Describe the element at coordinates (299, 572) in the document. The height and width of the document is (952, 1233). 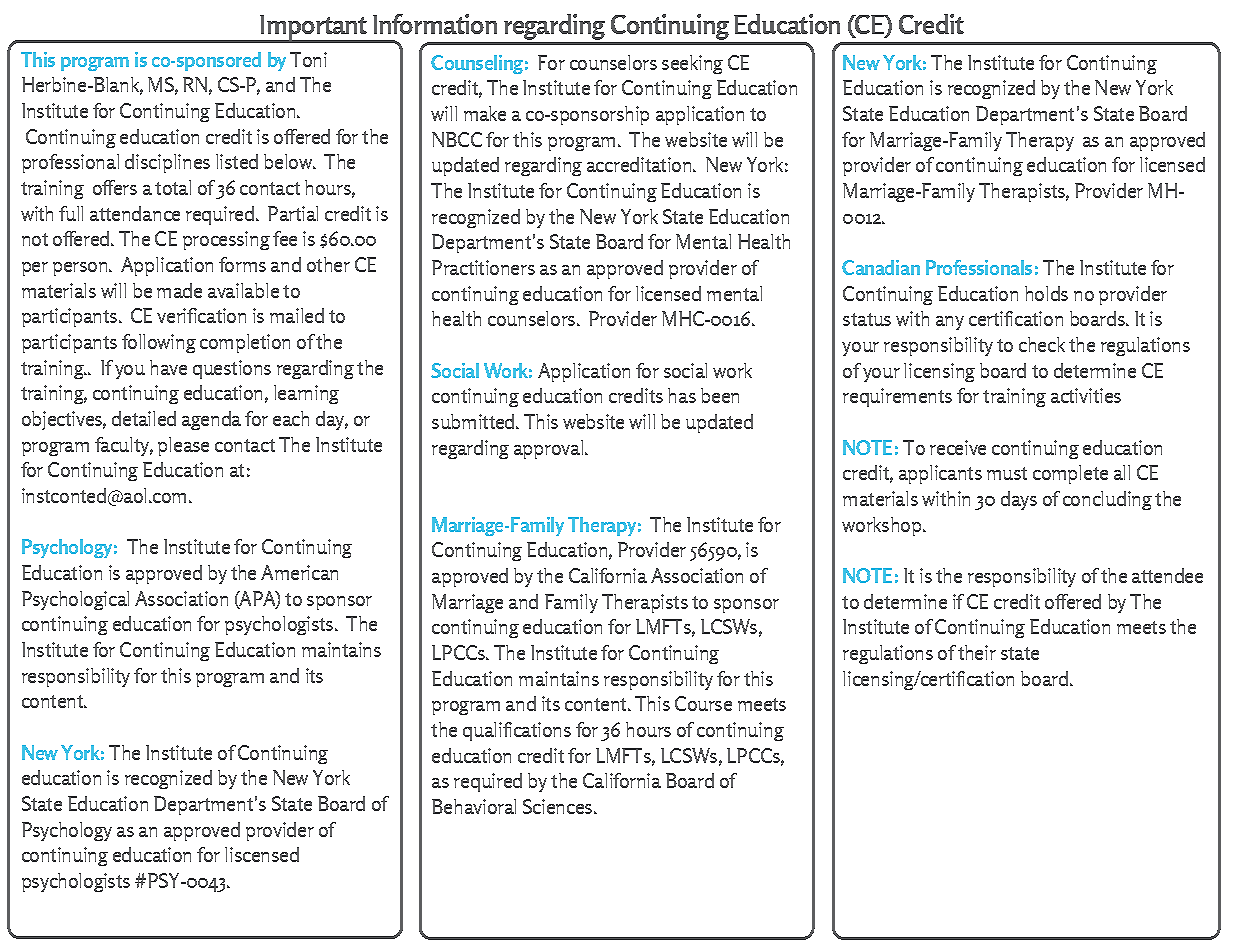
I see `American` at that location.
